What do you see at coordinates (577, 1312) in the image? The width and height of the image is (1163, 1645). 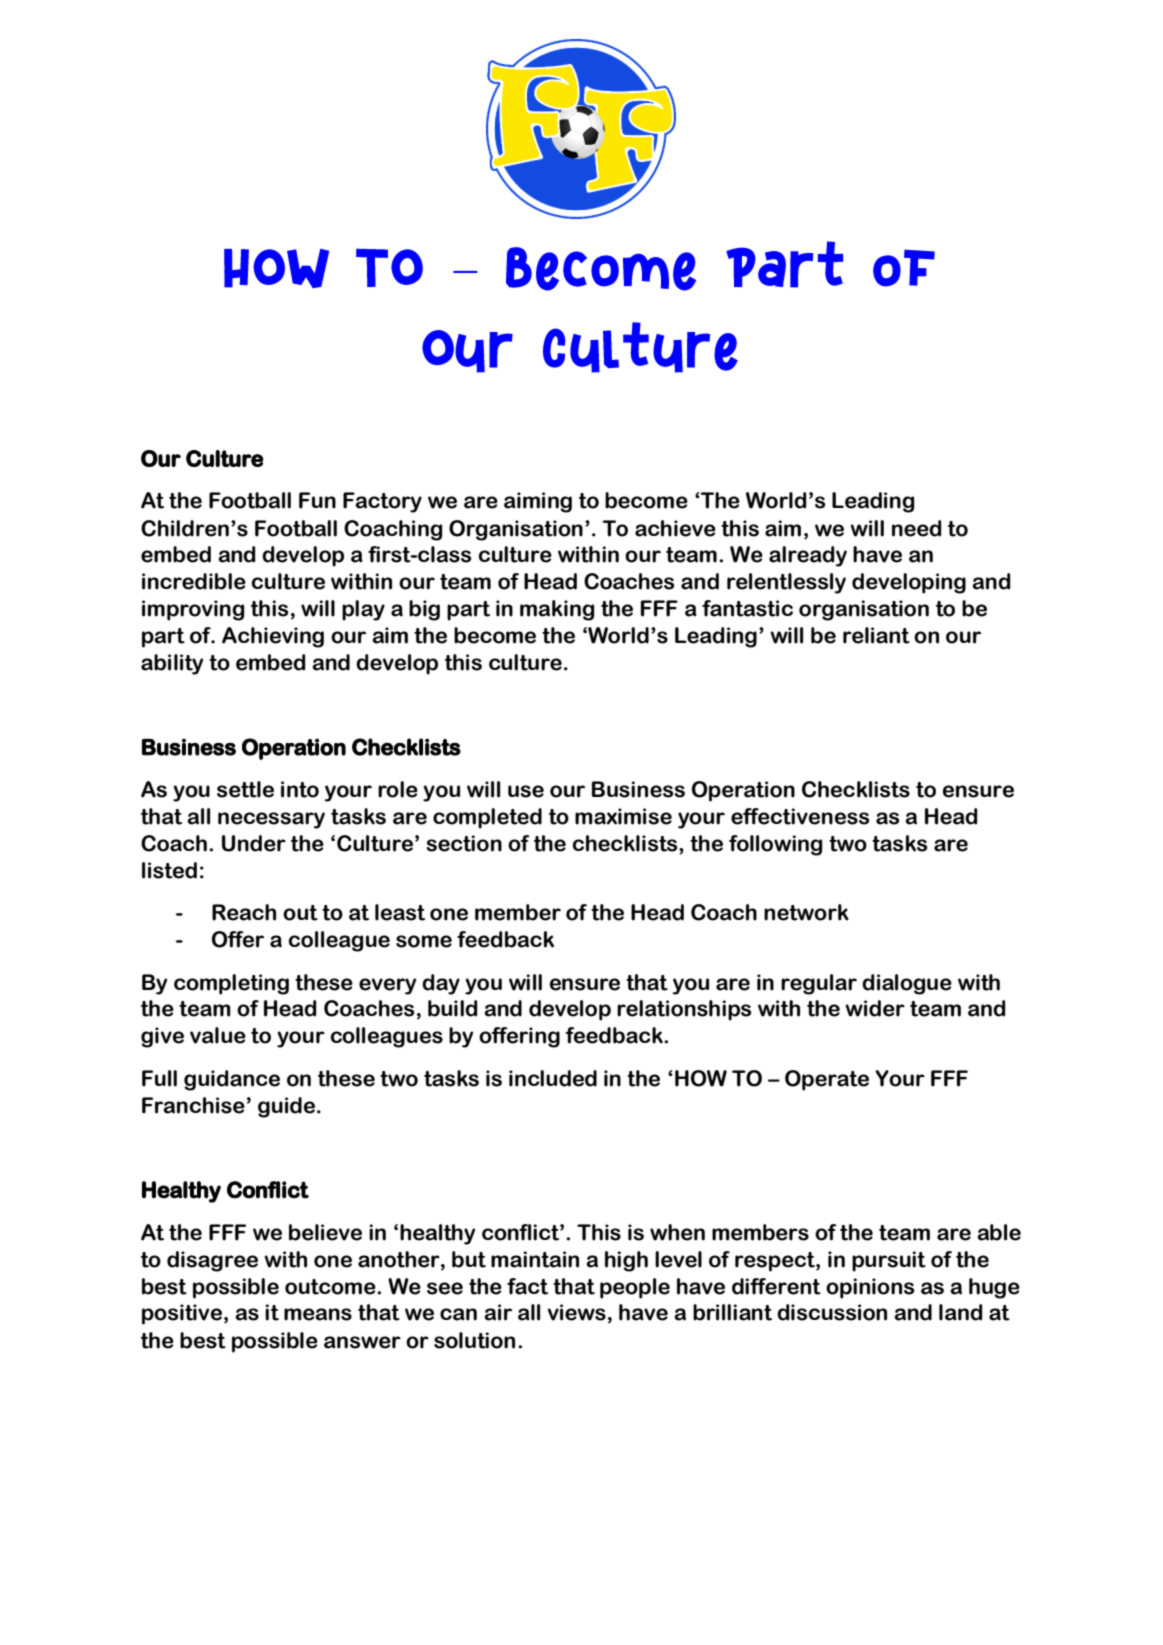 I see `views` at bounding box center [577, 1312].
